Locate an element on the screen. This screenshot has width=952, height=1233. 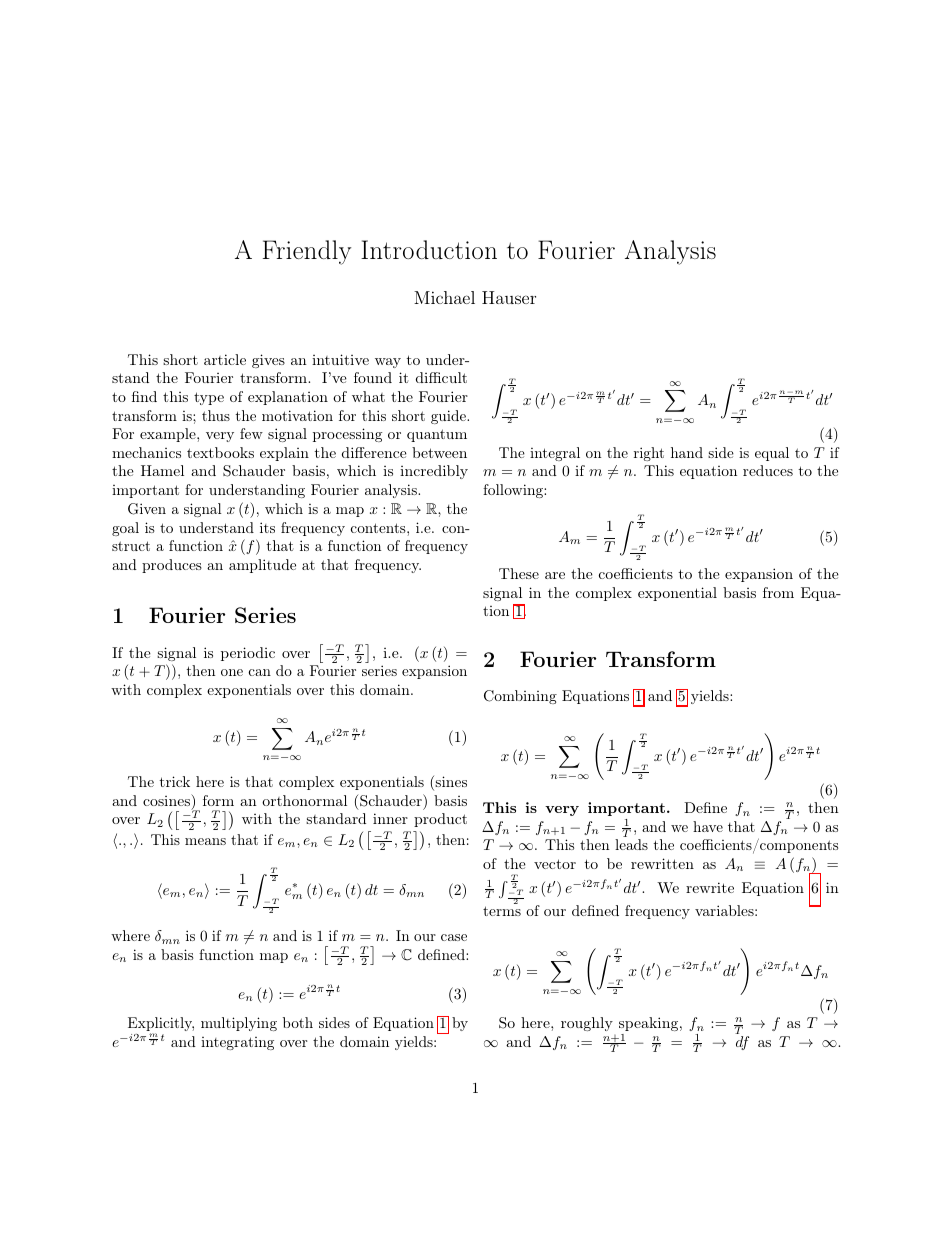
roughly is located at coordinates (587, 1024).
